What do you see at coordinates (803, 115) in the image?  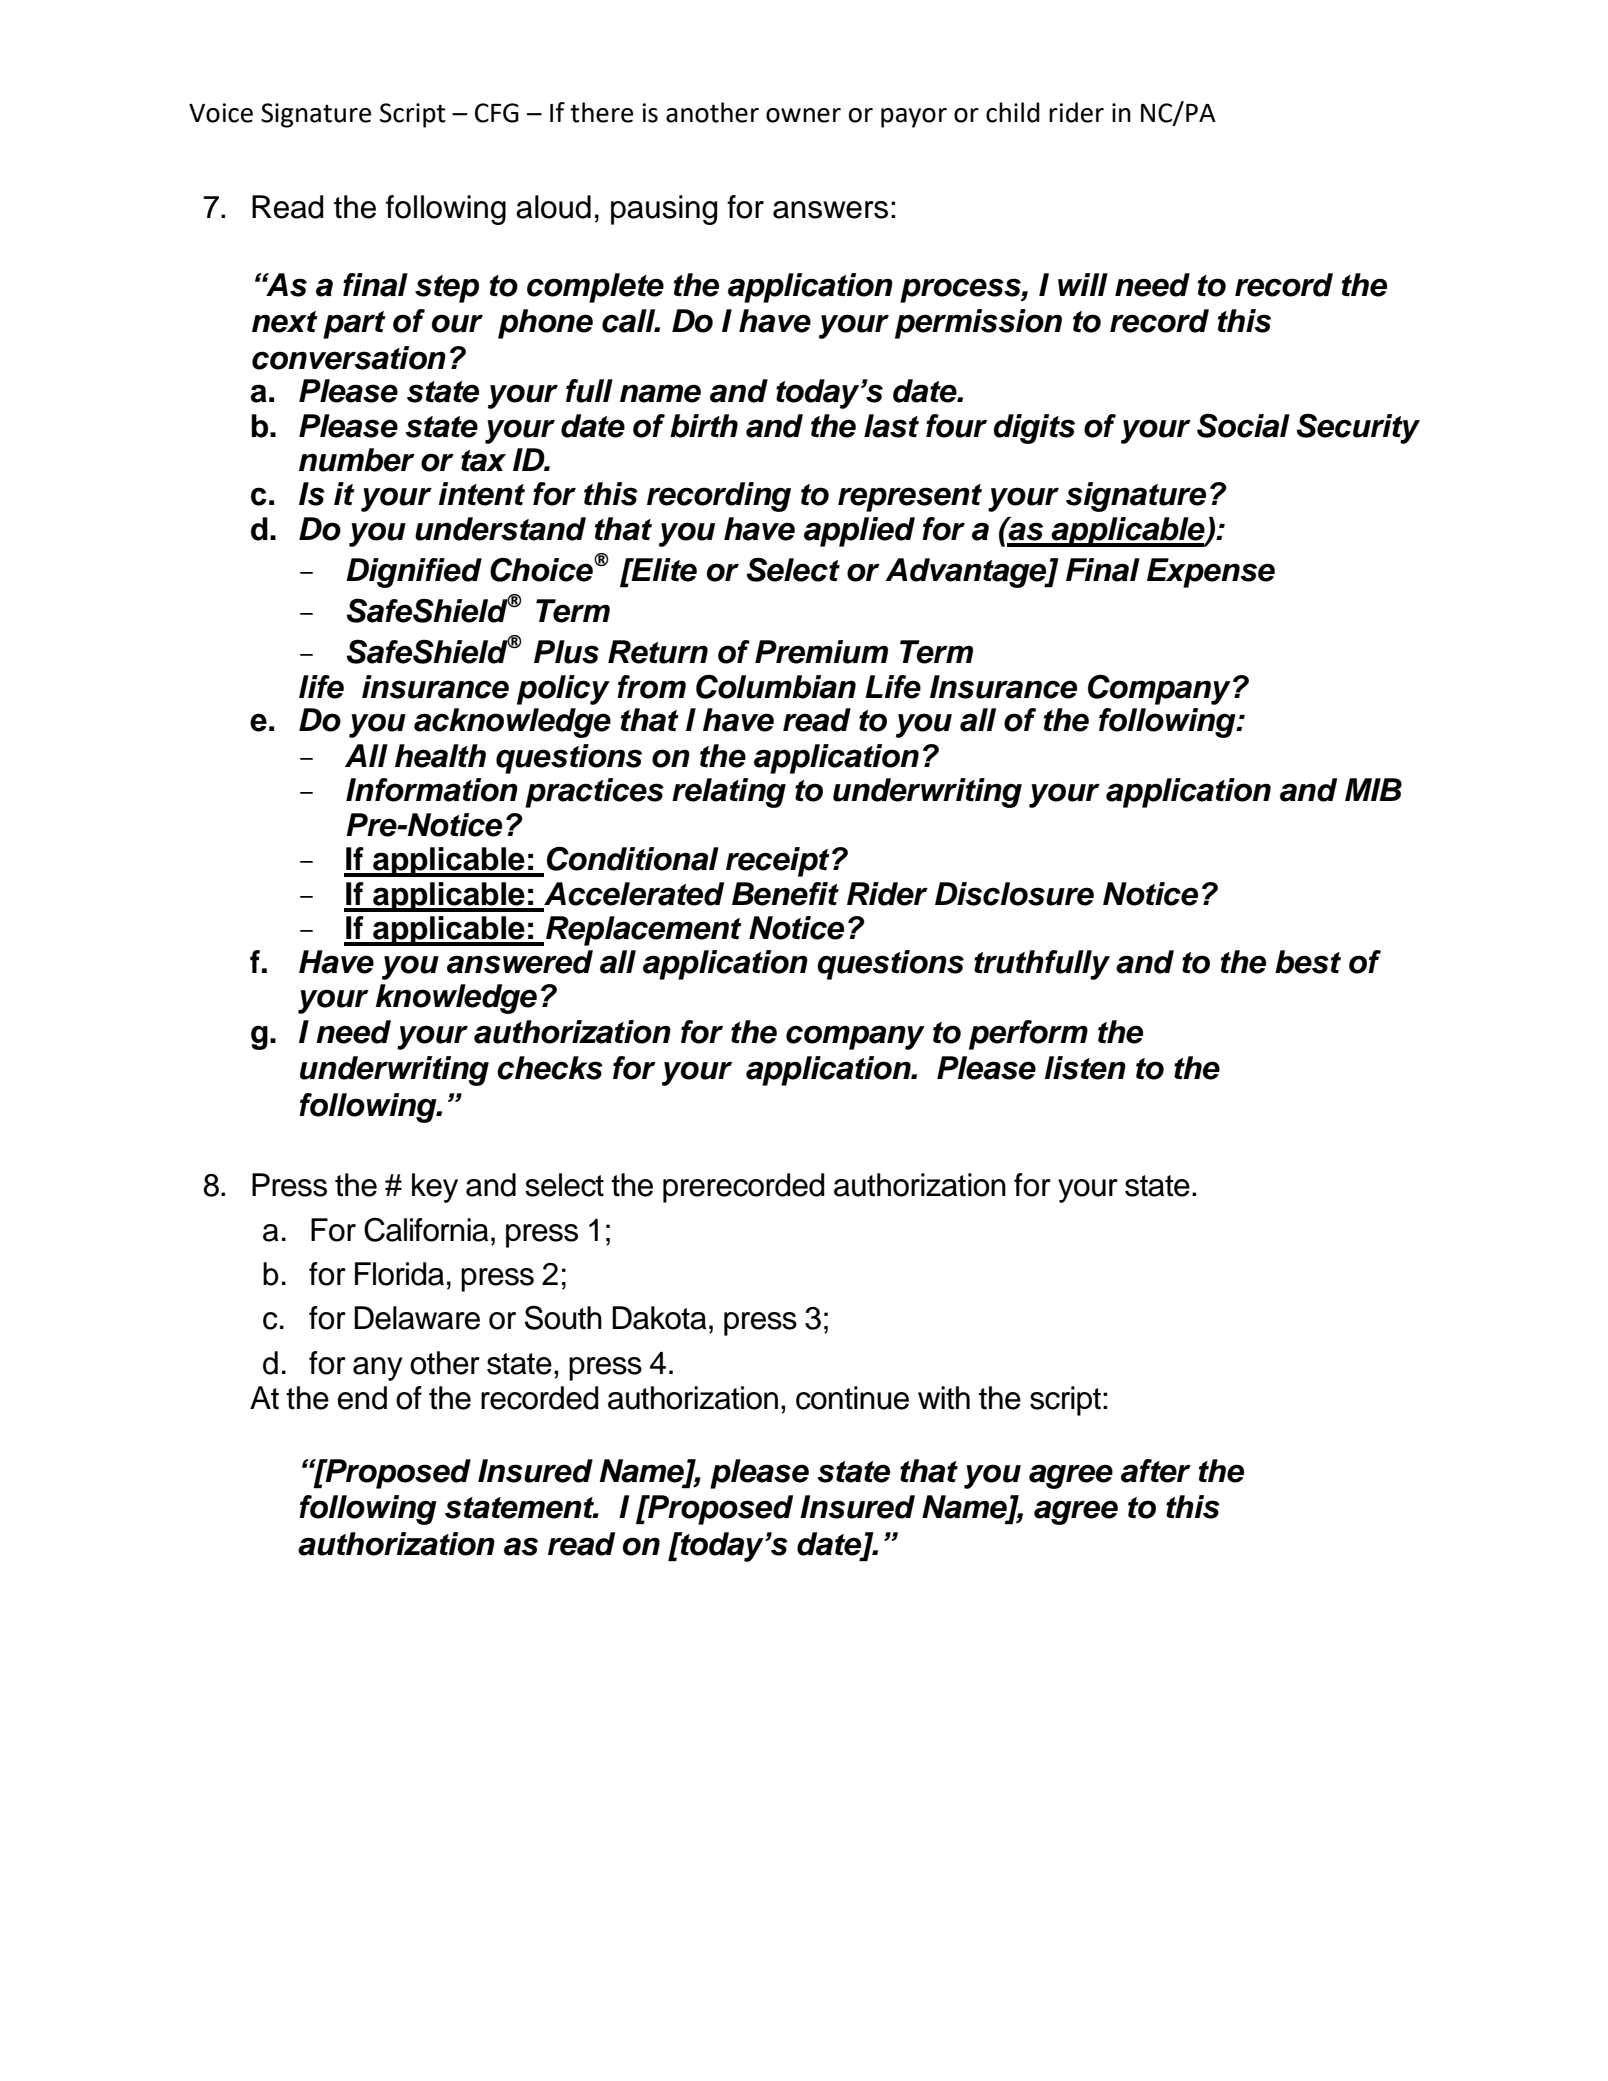 I see `owner` at bounding box center [803, 115].
